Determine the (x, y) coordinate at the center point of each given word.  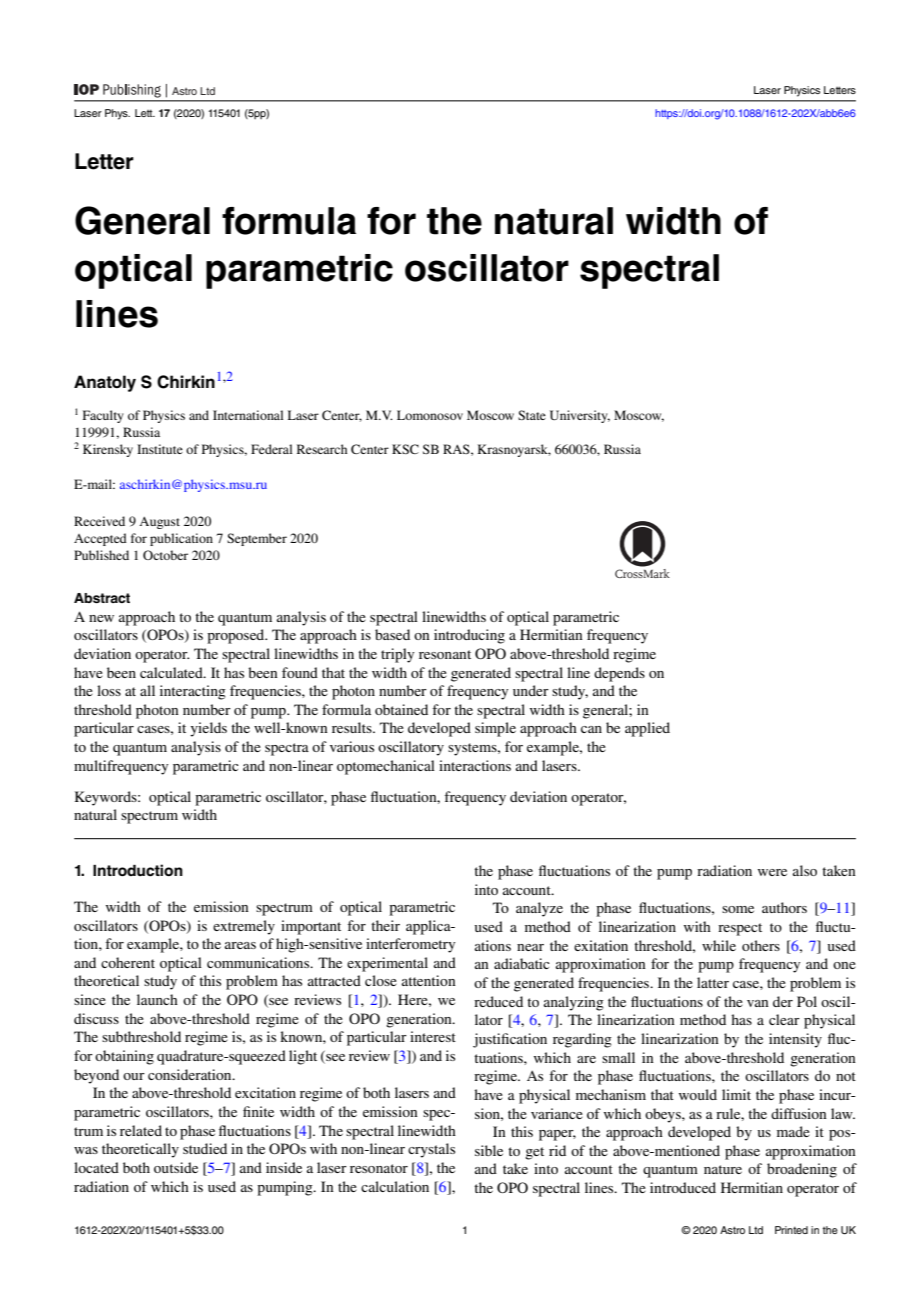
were (772, 872)
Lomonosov (430, 415)
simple (495, 729)
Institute (160, 449)
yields (208, 729)
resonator (379, 1168)
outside (176, 1167)
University (580, 416)
